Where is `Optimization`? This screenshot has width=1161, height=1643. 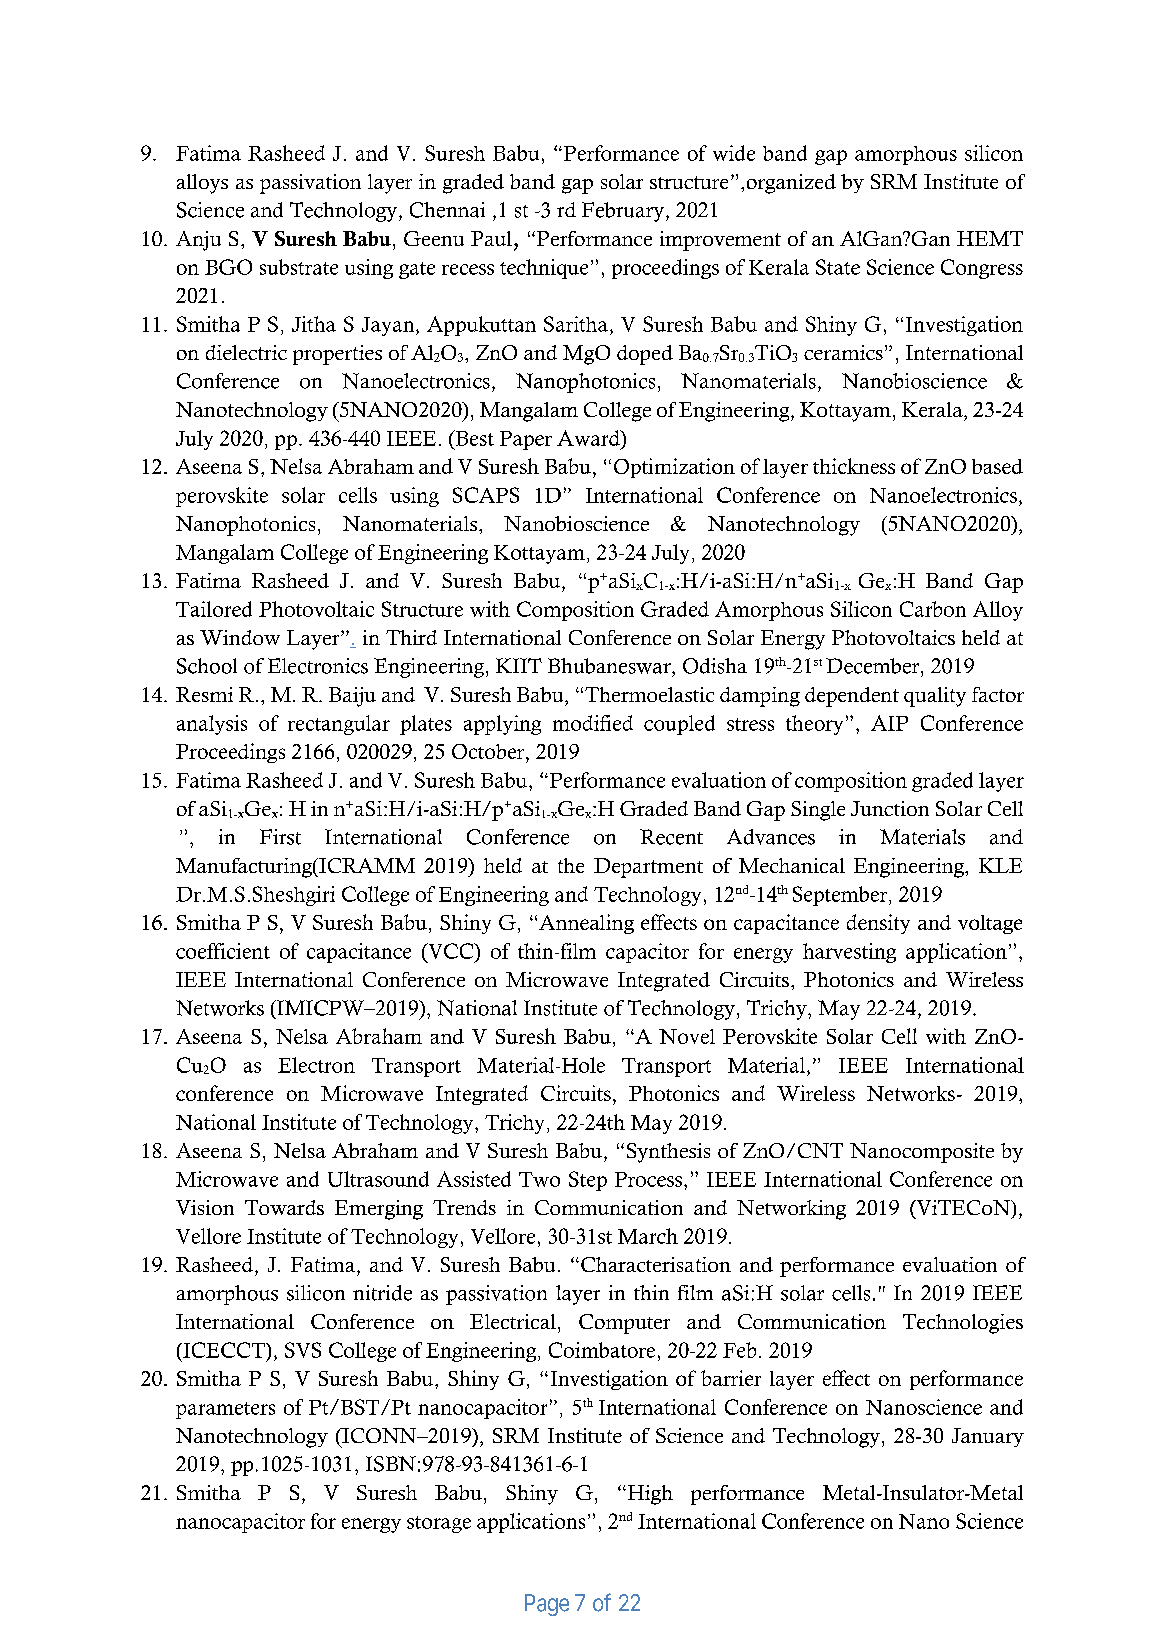
Optimization is located at coordinates (674, 468).
